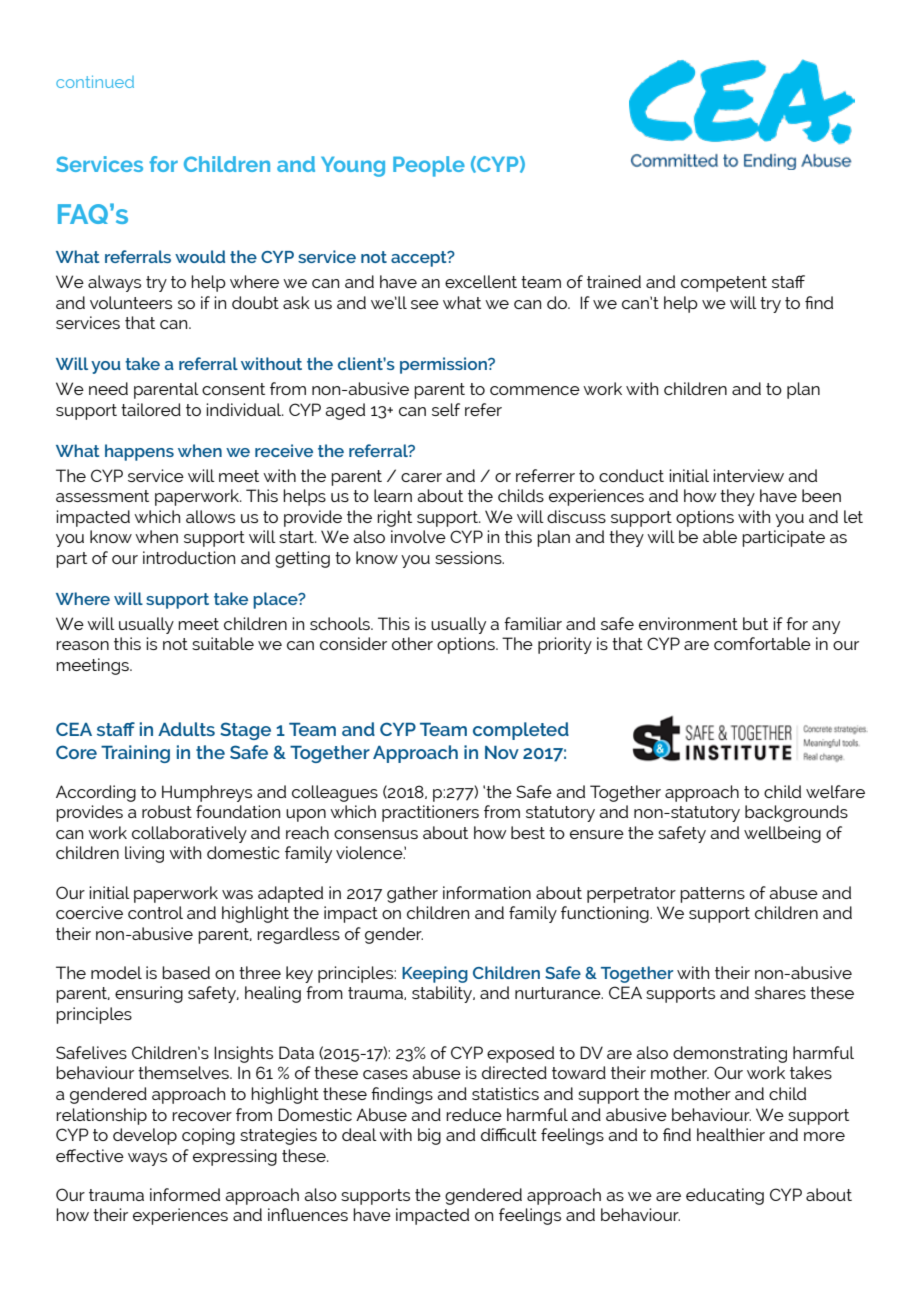 This screenshot has height=1308, width=924. Describe the element at coordinates (185, 1194) in the screenshot. I see `informed` at that location.
